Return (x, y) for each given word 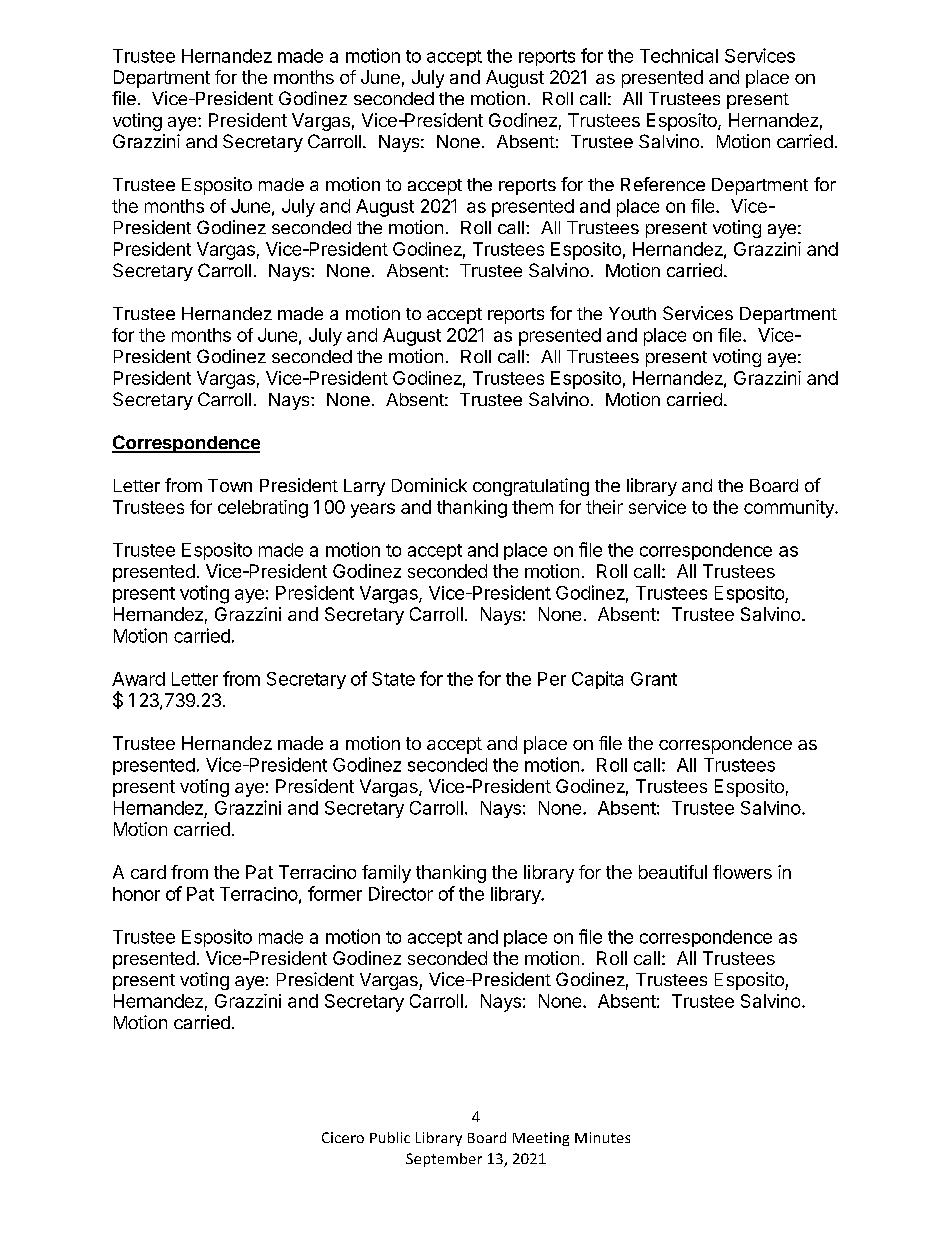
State (393, 679)
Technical (679, 56)
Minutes (602, 1137)
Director (401, 893)
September (444, 1160)
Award (138, 679)
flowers (742, 872)
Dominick (429, 485)
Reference (663, 184)
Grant (654, 679)
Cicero (343, 1137)
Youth (632, 313)
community (790, 509)
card (148, 872)
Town (230, 485)
